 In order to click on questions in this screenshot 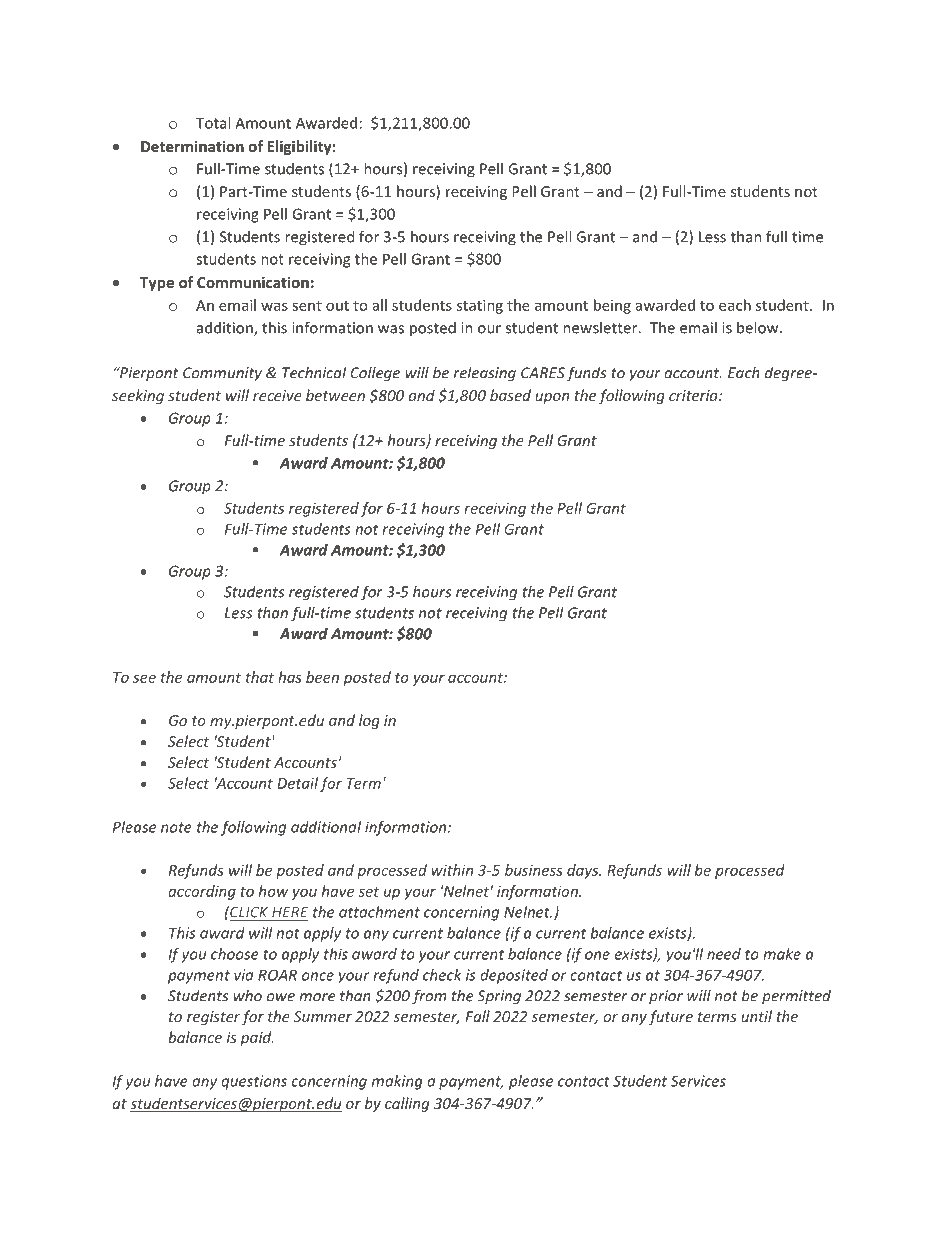, I will do `click(254, 1082)`.
